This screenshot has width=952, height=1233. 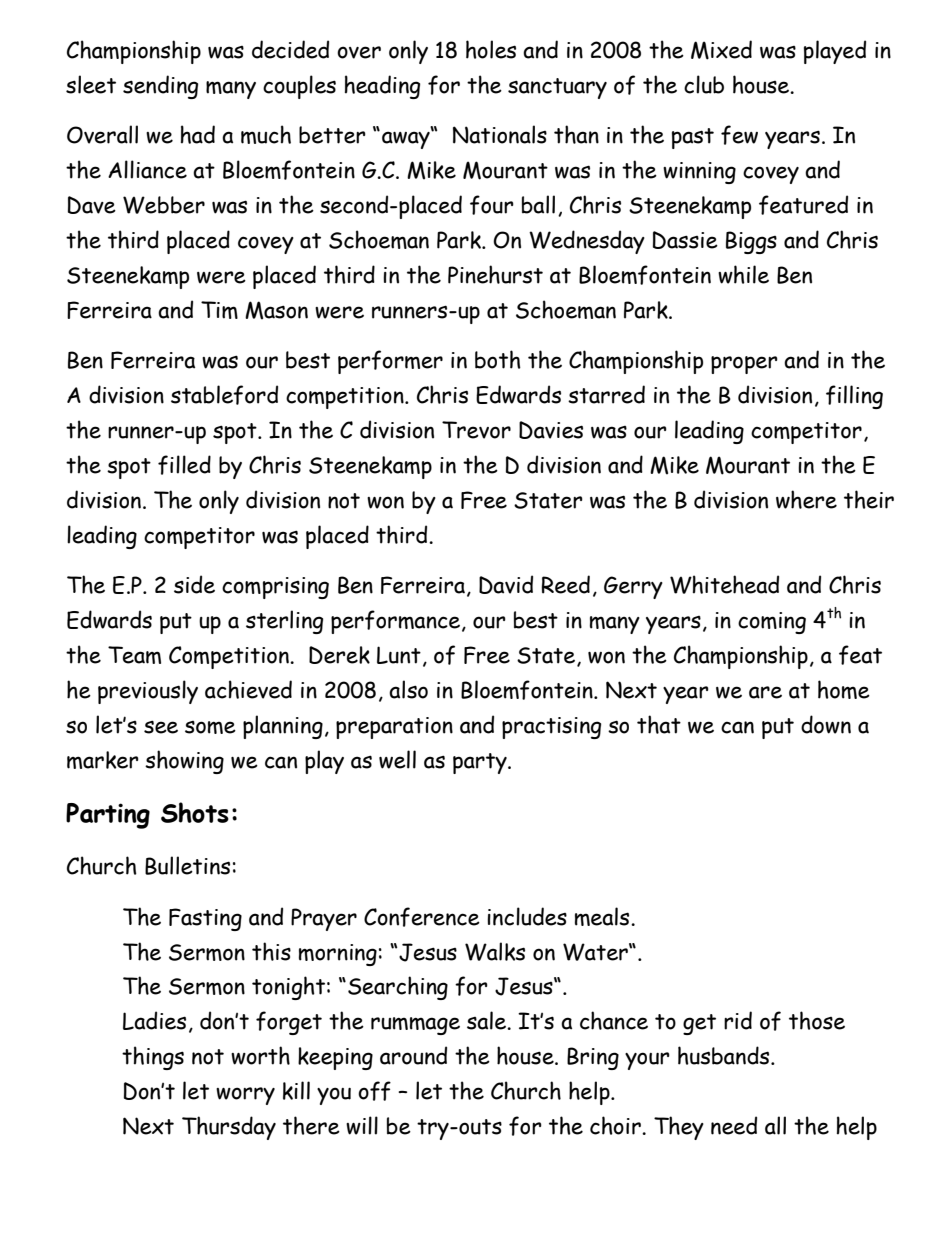 What do you see at coordinates (148, 692) in the screenshot?
I see `previously` at bounding box center [148, 692].
